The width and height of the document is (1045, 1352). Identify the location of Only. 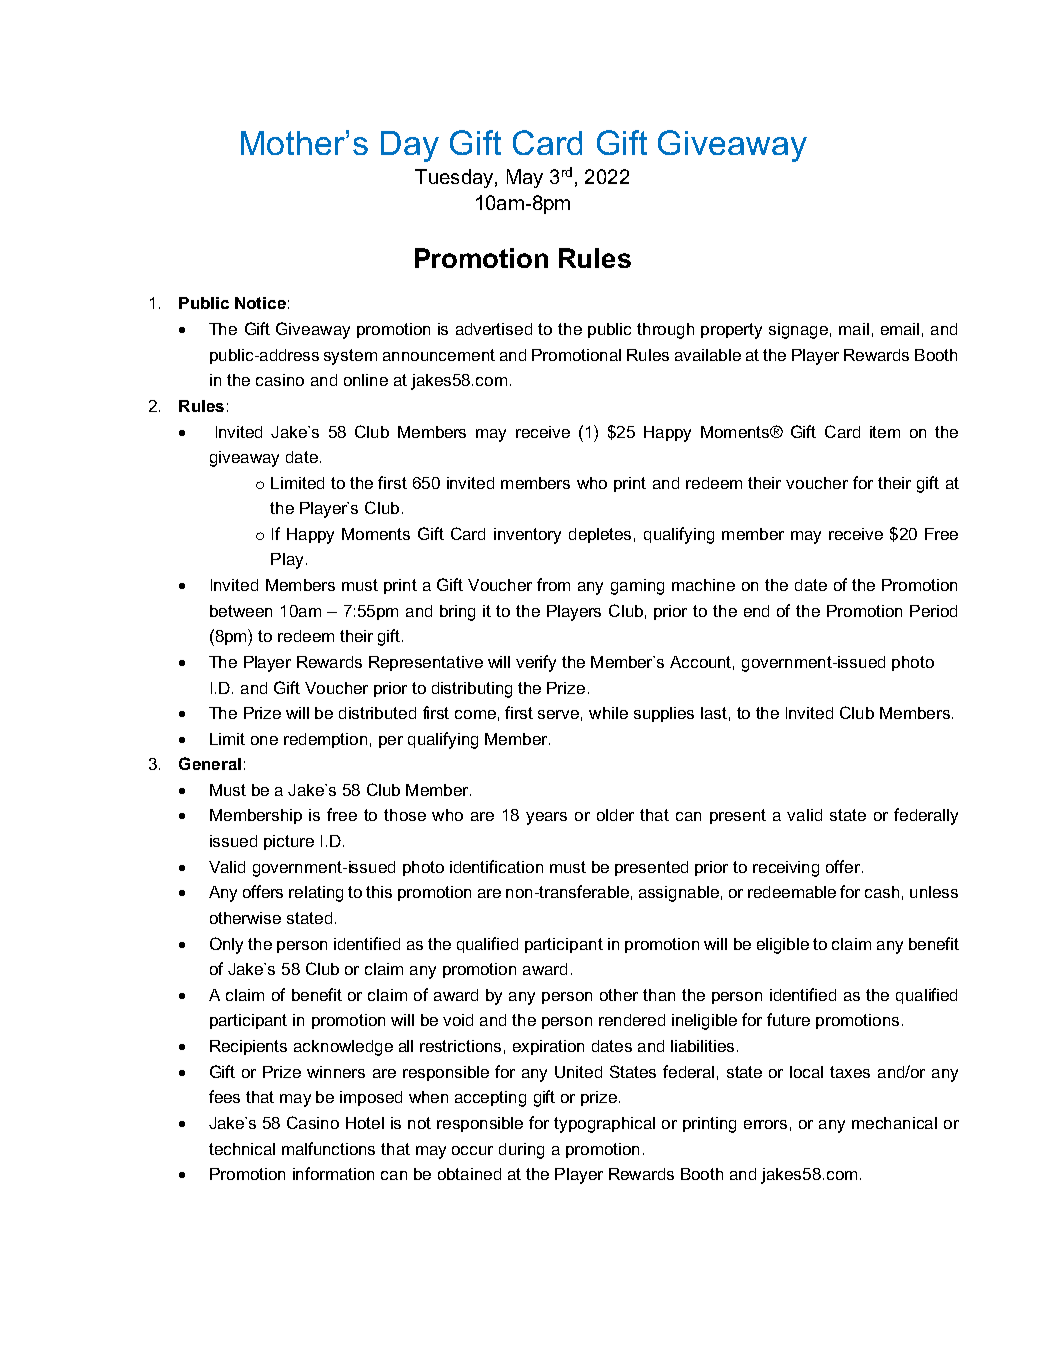
(226, 945).
